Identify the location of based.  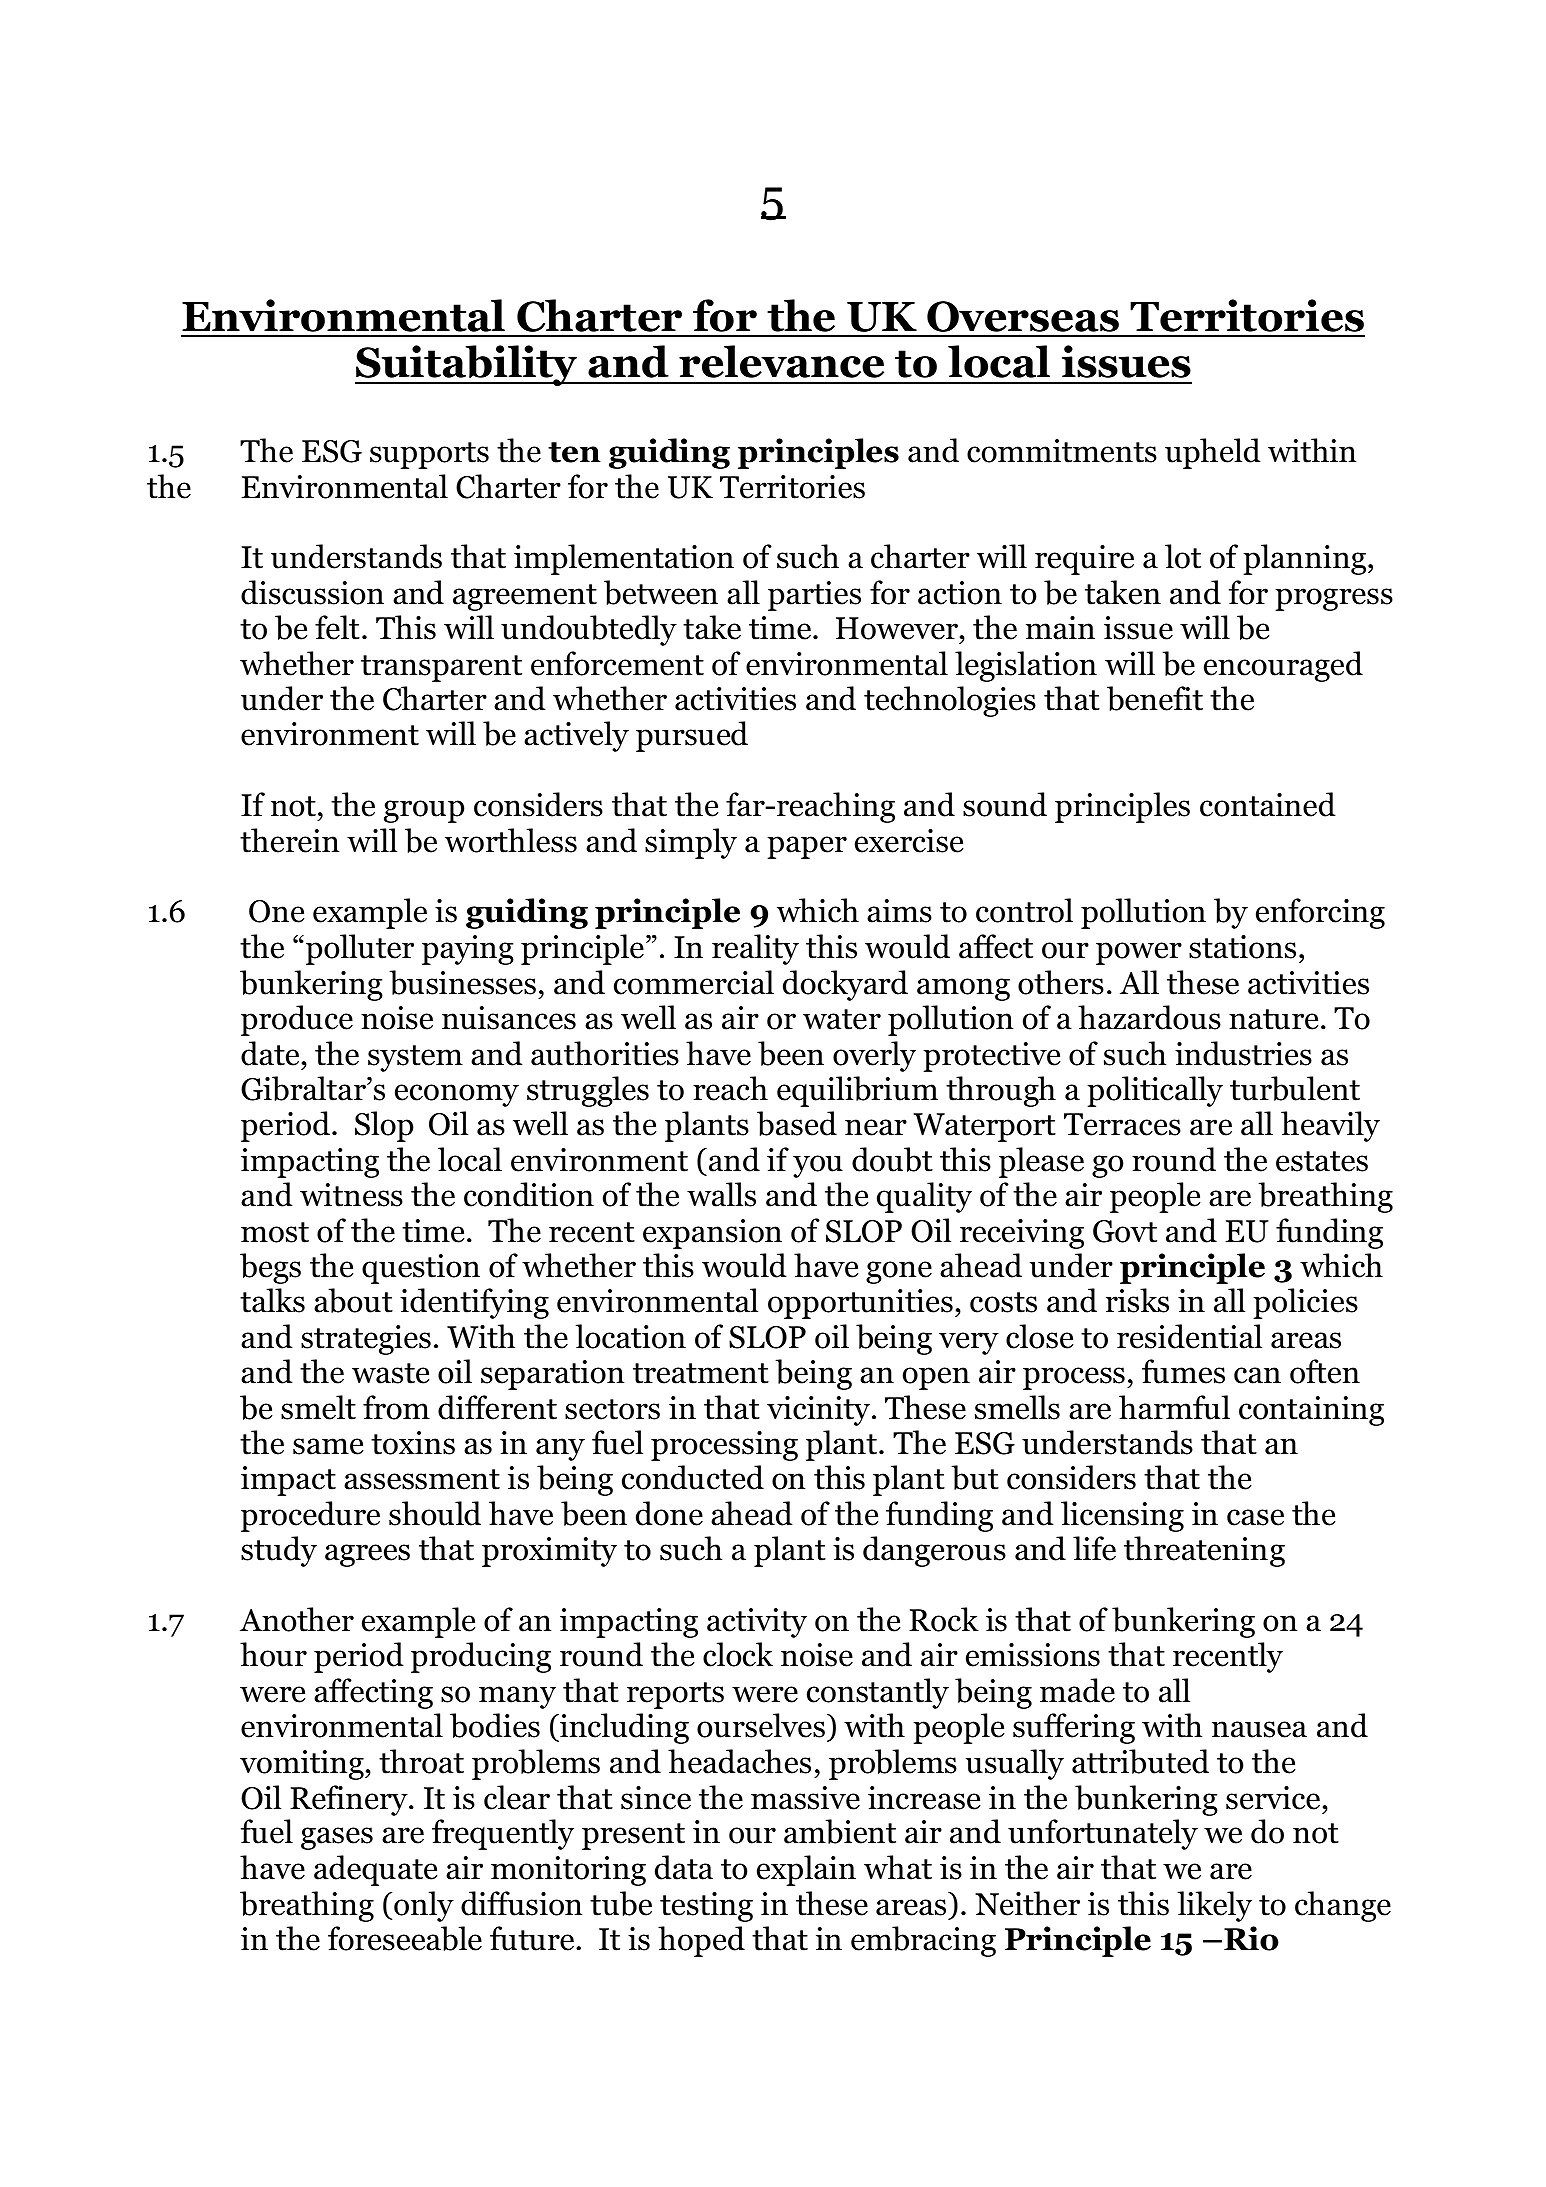
(797, 1123).
